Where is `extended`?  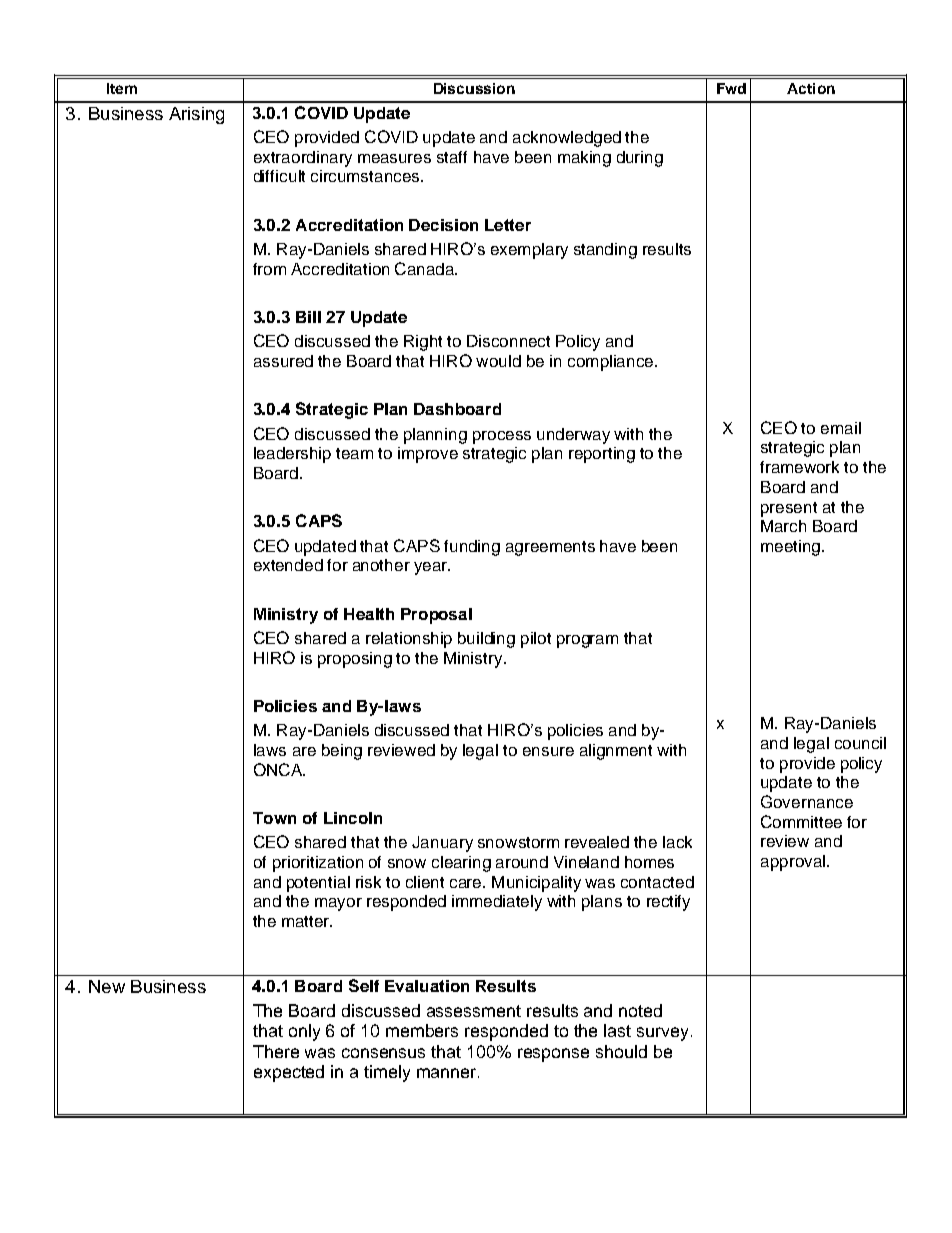 extended is located at coordinates (288, 565).
